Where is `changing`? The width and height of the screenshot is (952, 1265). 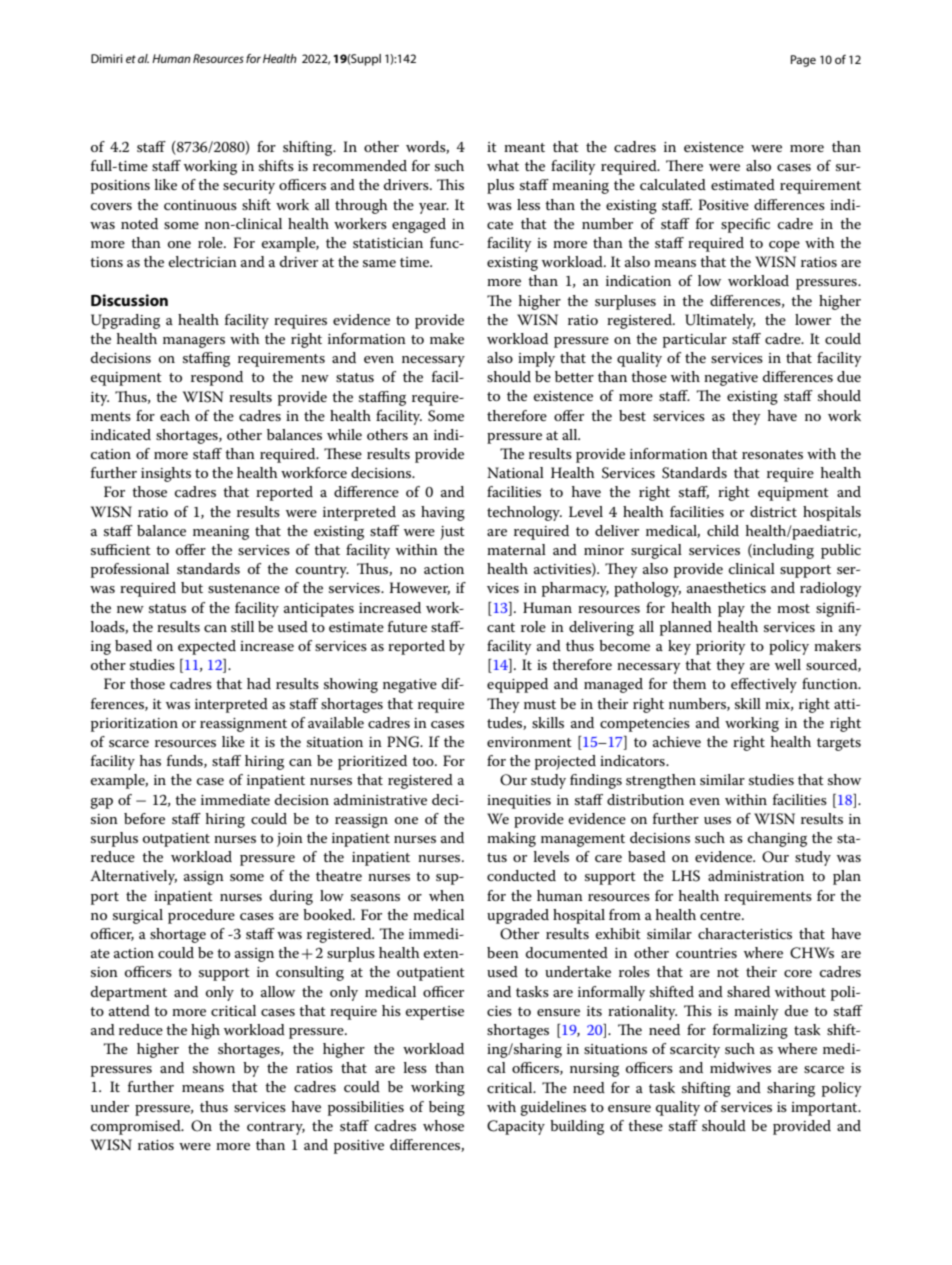 changing is located at coordinates (777, 839).
